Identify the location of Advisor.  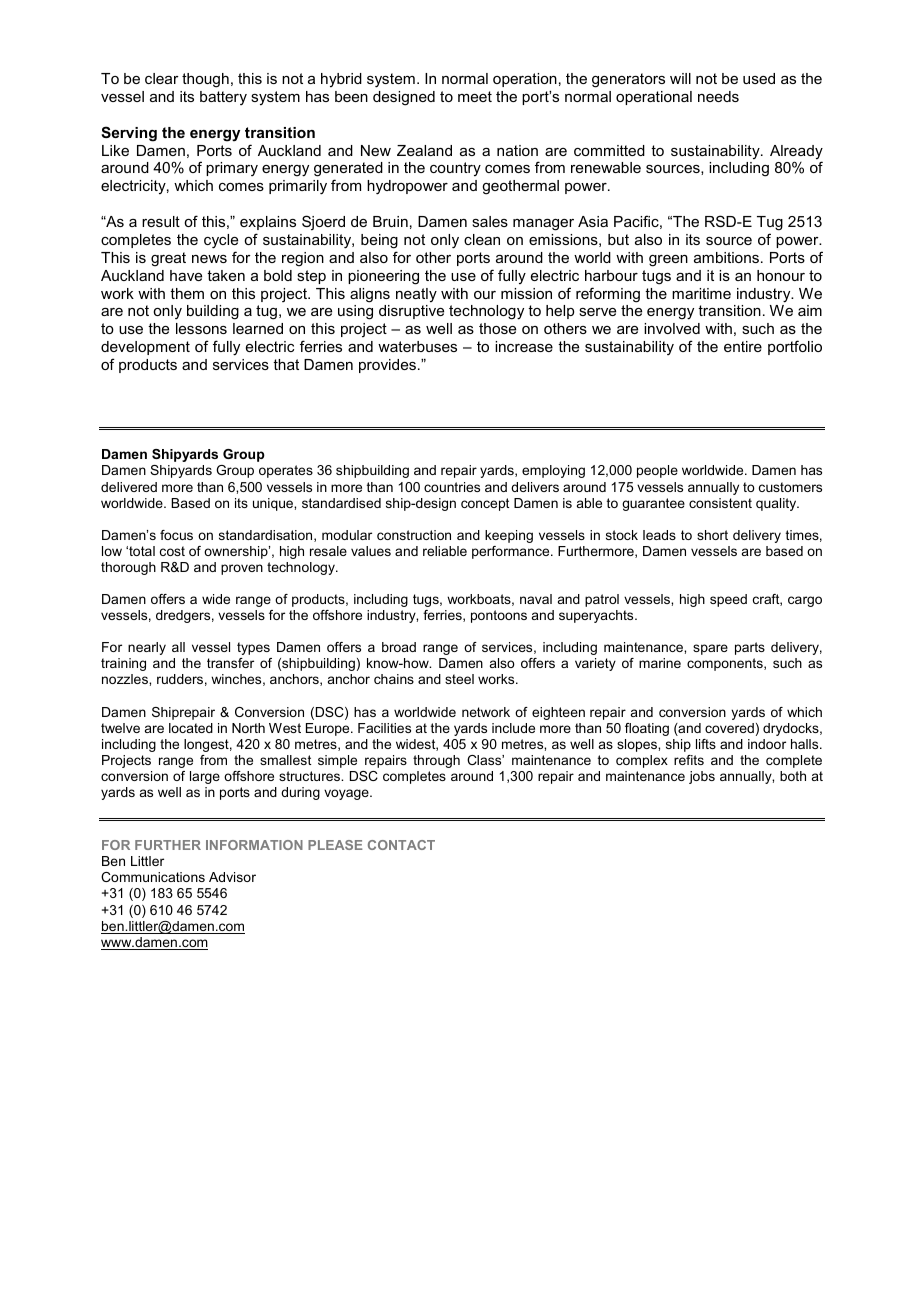
(232, 877).
